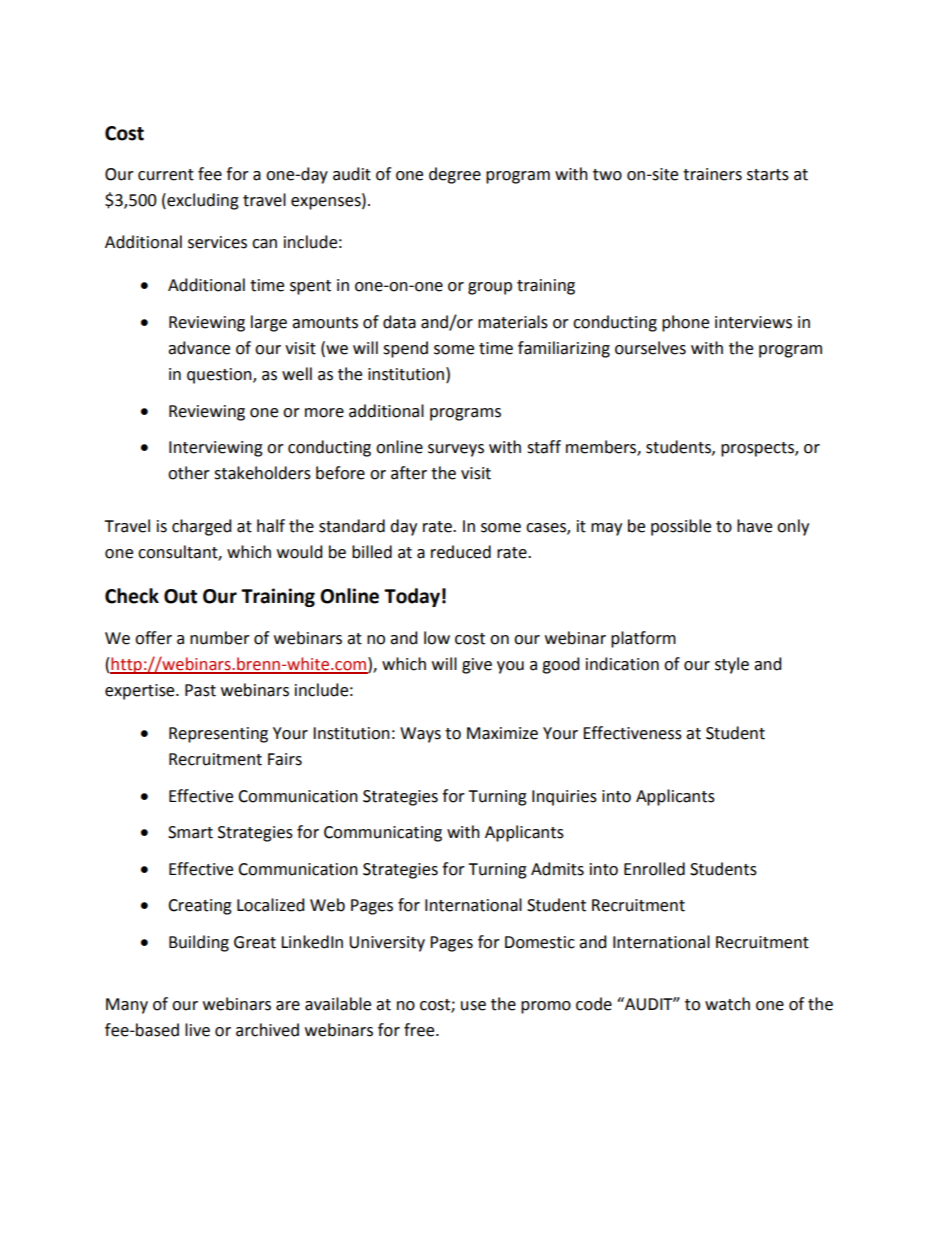  What do you see at coordinates (189, 473) in the document?
I see `other` at bounding box center [189, 473].
